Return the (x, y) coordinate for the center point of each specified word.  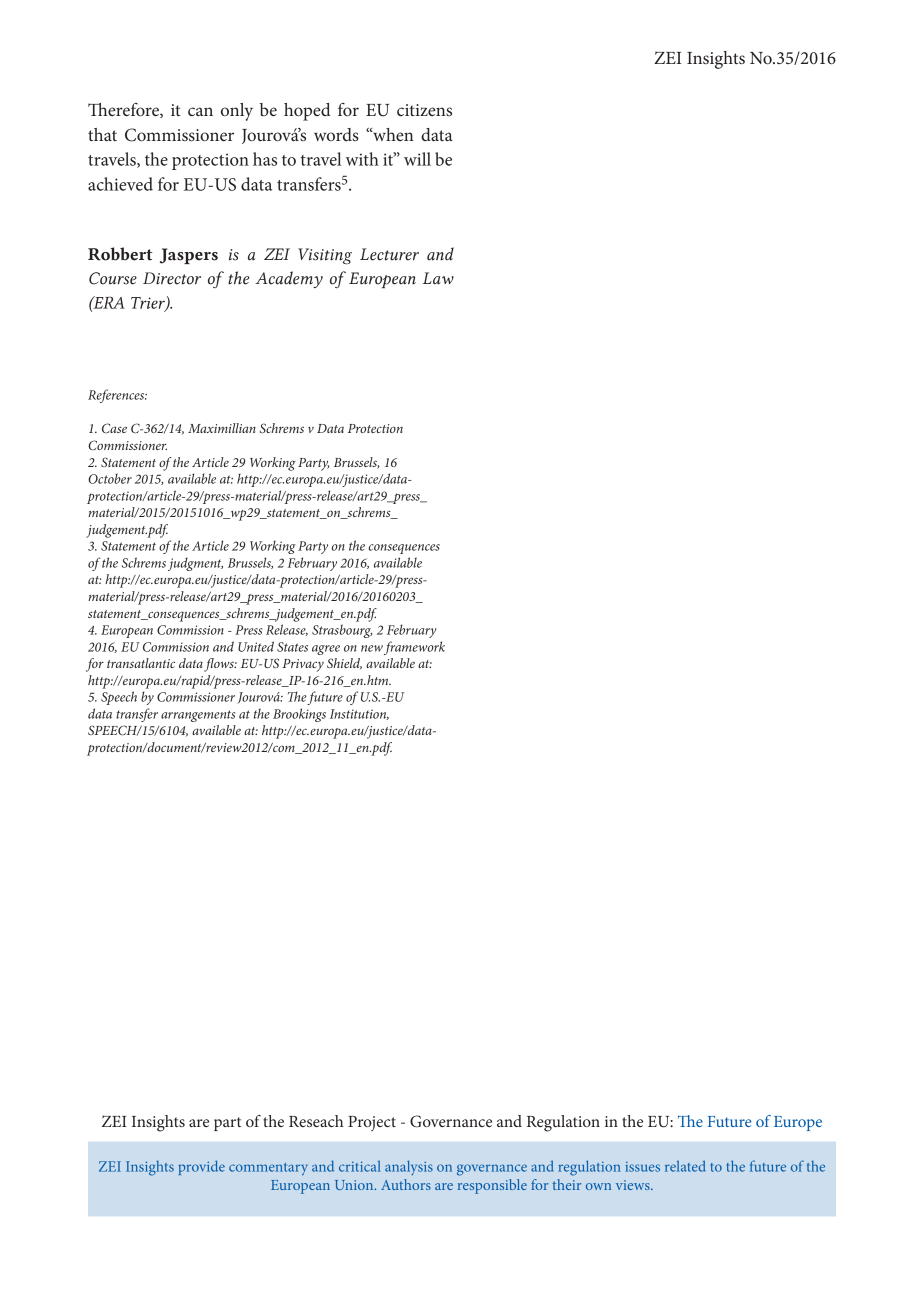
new (372, 648)
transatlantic (141, 663)
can (200, 111)
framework (414, 648)
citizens (424, 110)
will (417, 159)
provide (201, 1167)
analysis (409, 1168)
